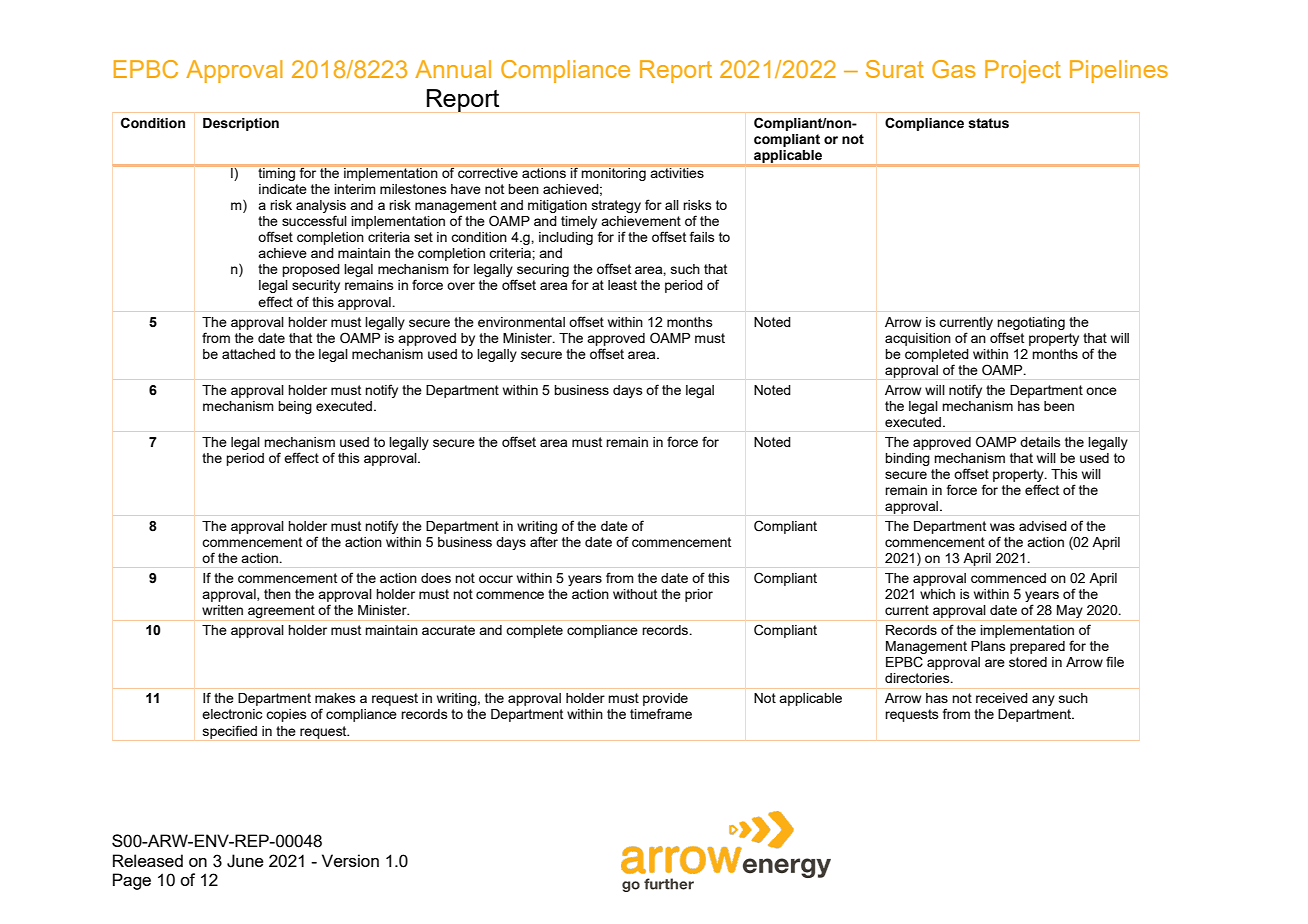  Describe the element at coordinates (245, 861) in the document. I see `June` at that location.
